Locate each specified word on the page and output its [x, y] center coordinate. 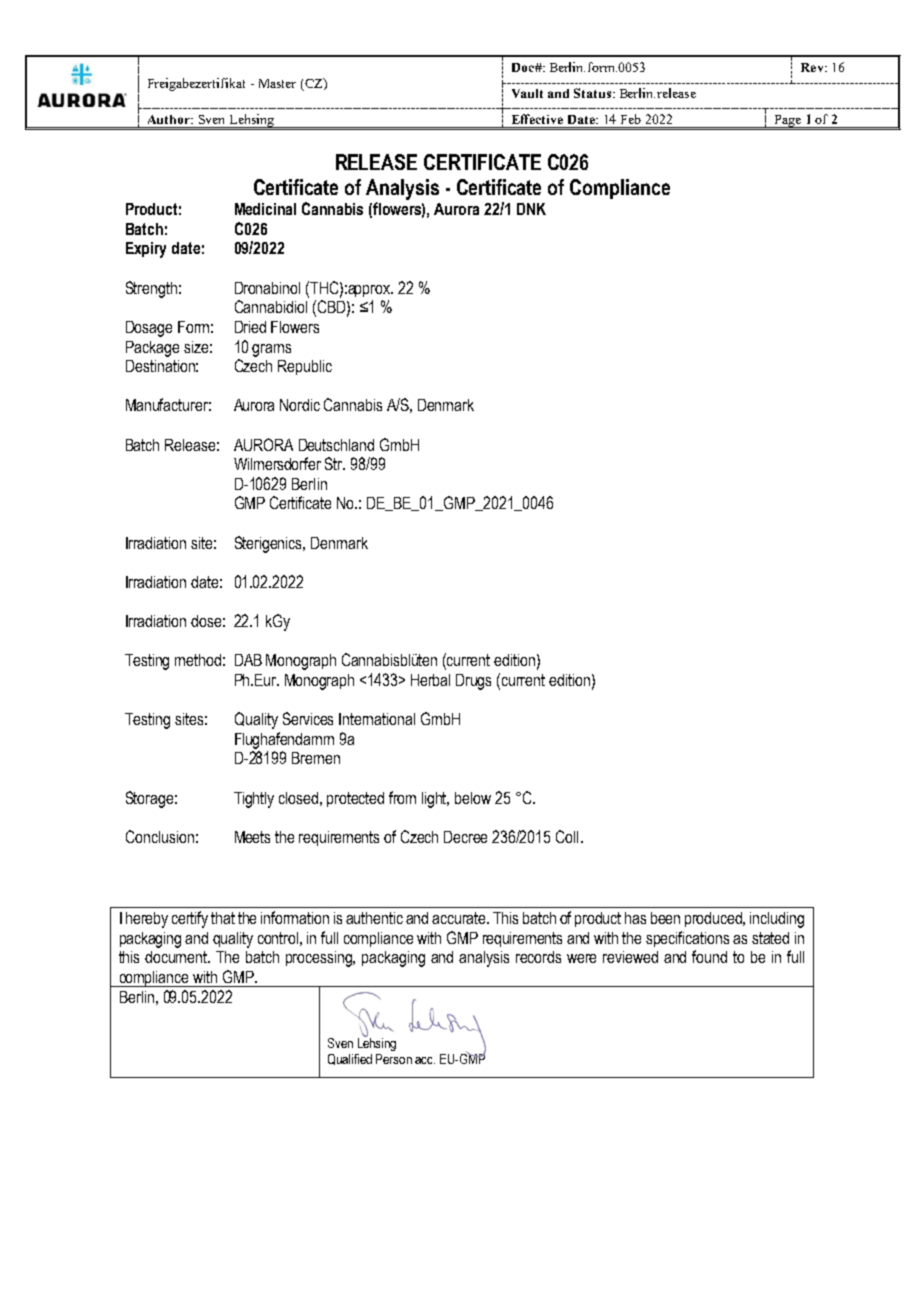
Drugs [473, 682]
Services [308, 718]
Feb [631, 119]
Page [787, 121]
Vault [527, 93]
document [177, 957]
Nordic [300, 405]
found [709, 956]
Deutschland [336, 445]
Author [170, 119]
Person [394, 1059]
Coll [567, 836]
